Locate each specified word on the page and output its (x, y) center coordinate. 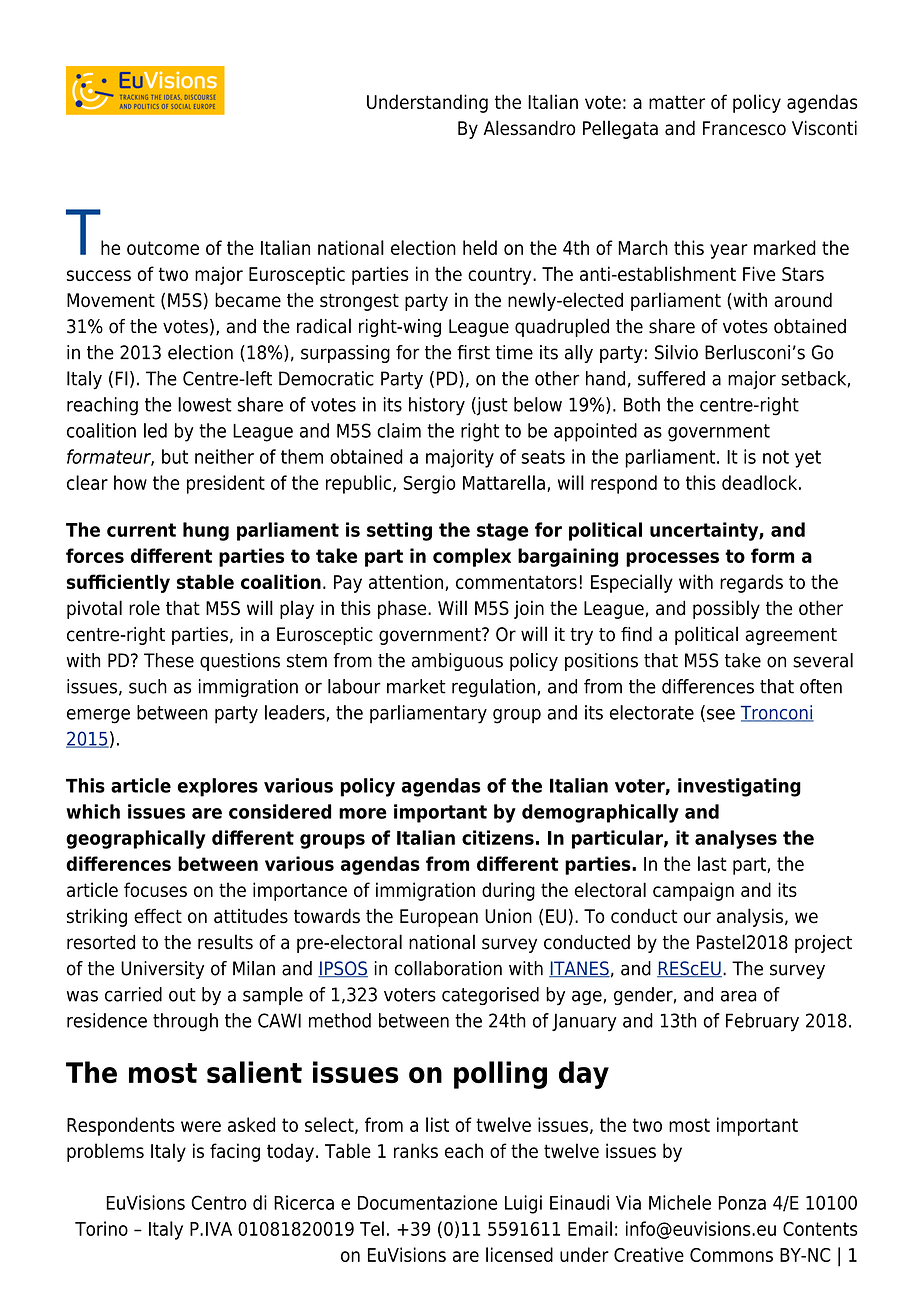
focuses (155, 889)
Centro (219, 1202)
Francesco (744, 128)
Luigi (523, 1204)
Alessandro (529, 128)
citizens (498, 837)
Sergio (430, 484)
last (712, 863)
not (776, 457)
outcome (163, 248)
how (130, 482)
